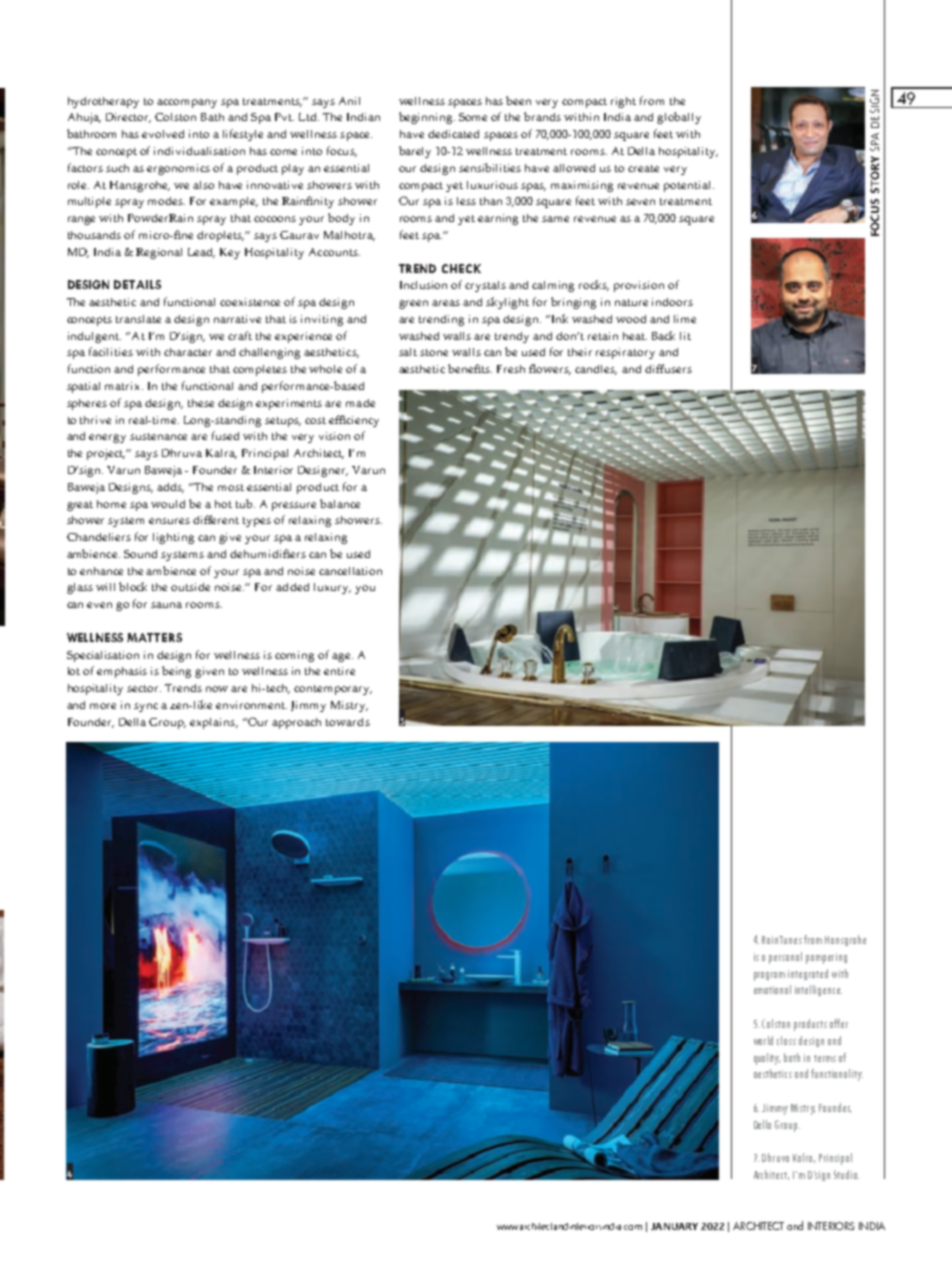 The image size is (952, 1267). I want to click on dedicated, so click(453, 134).
